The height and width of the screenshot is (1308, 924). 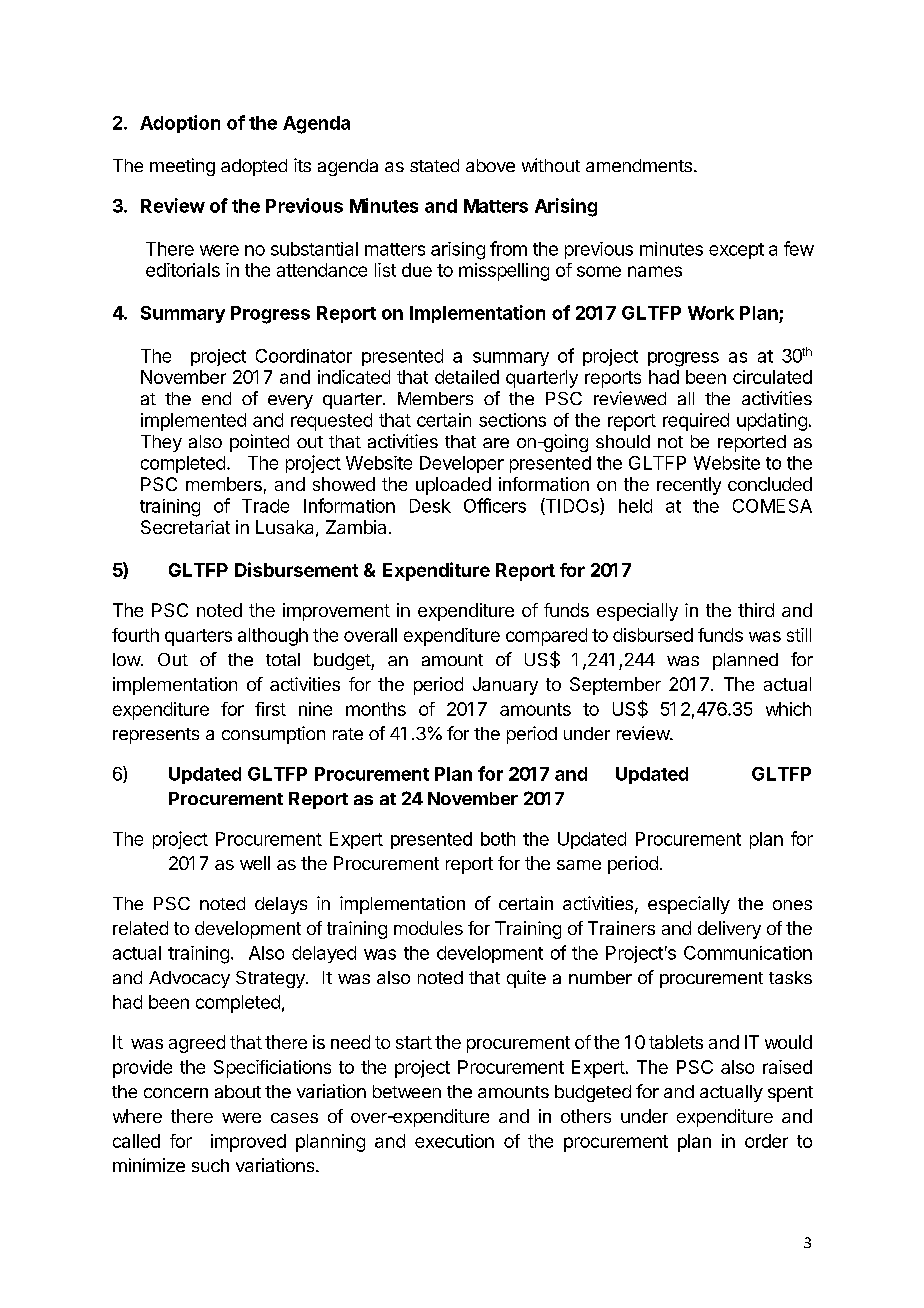 I want to click on detailed, so click(x=467, y=377).
